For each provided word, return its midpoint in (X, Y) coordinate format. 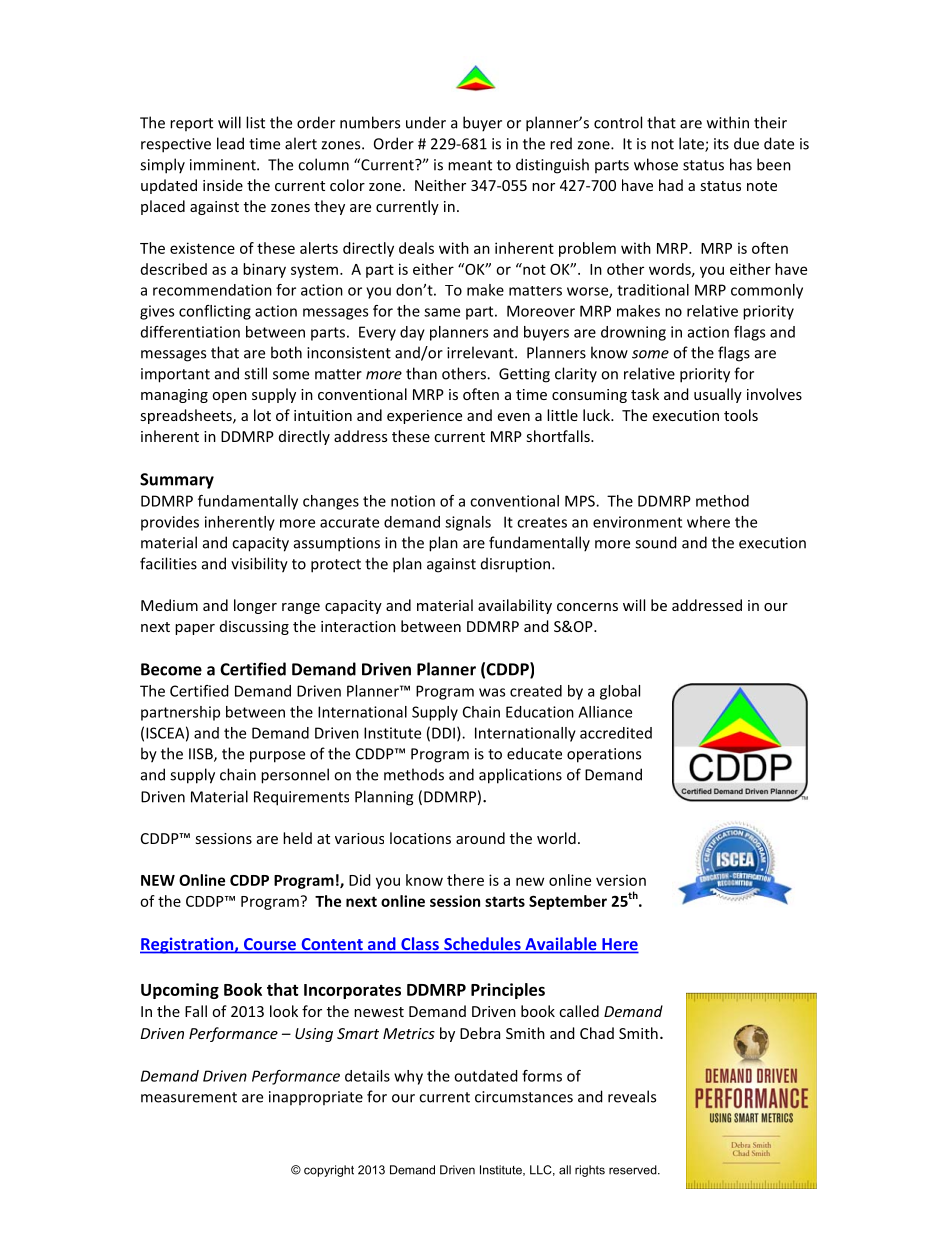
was (492, 692)
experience (424, 417)
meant (470, 165)
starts (505, 901)
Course (269, 945)
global (620, 692)
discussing (254, 627)
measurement (189, 1097)
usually (718, 395)
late (692, 144)
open (229, 397)
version (621, 880)
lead (230, 143)
